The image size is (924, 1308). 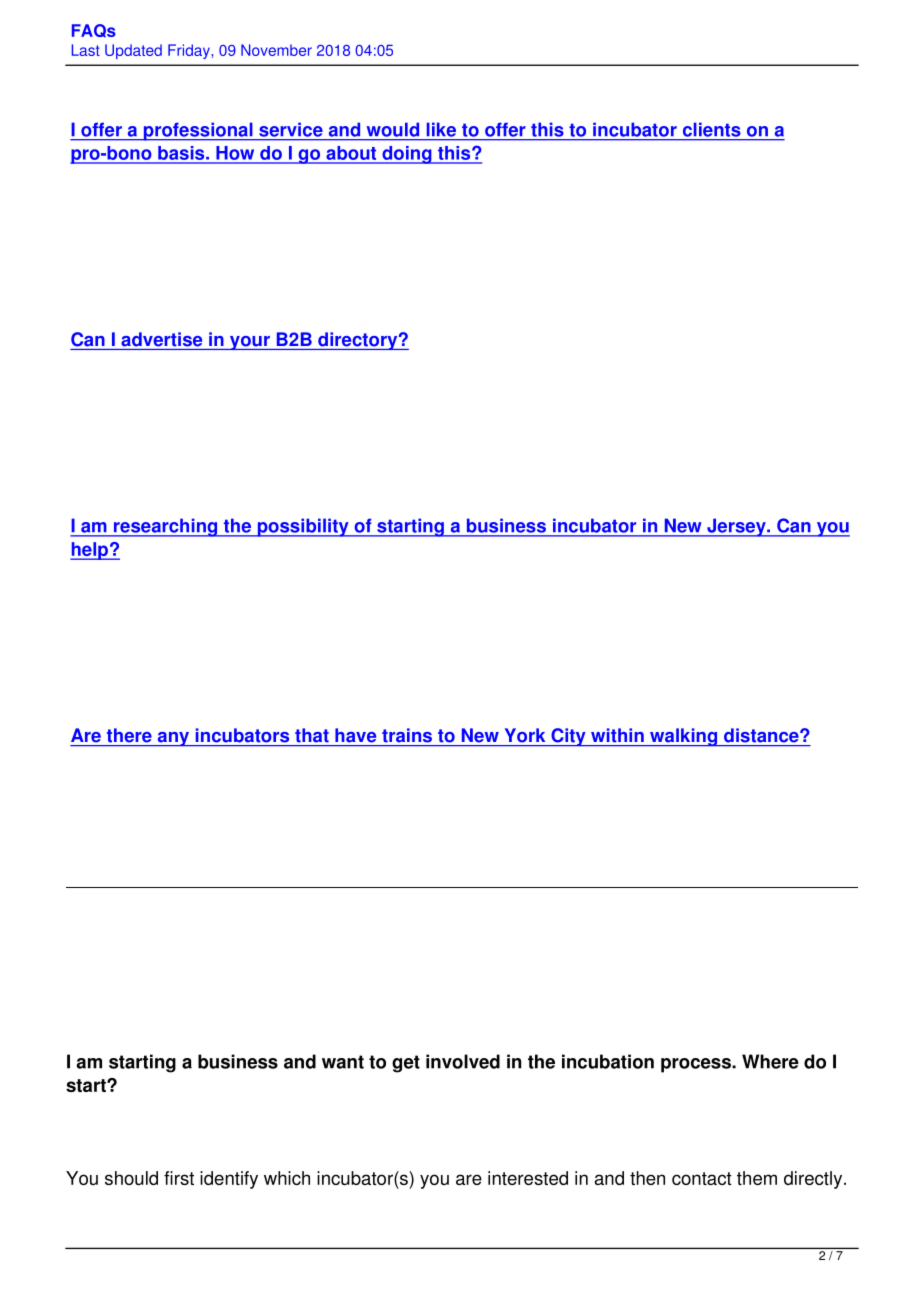 What do you see at coordinates (407, 735) in the screenshot?
I see `trains` at bounding box center [407, 735].
